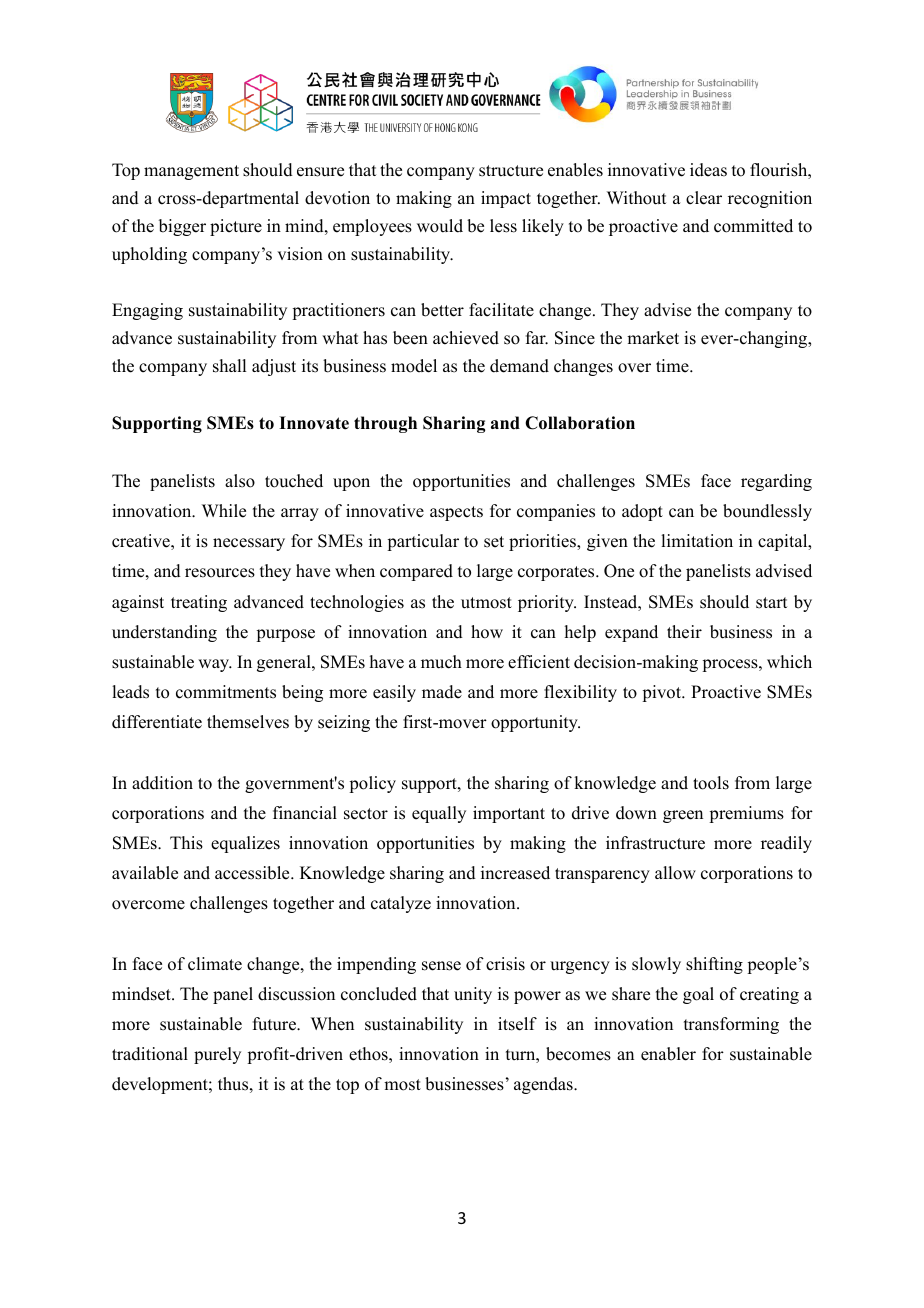 This screenshot has width=924, height=1308. Describe the element at coordinates (487, 632) in the screenshot. I see `how` at that location.
